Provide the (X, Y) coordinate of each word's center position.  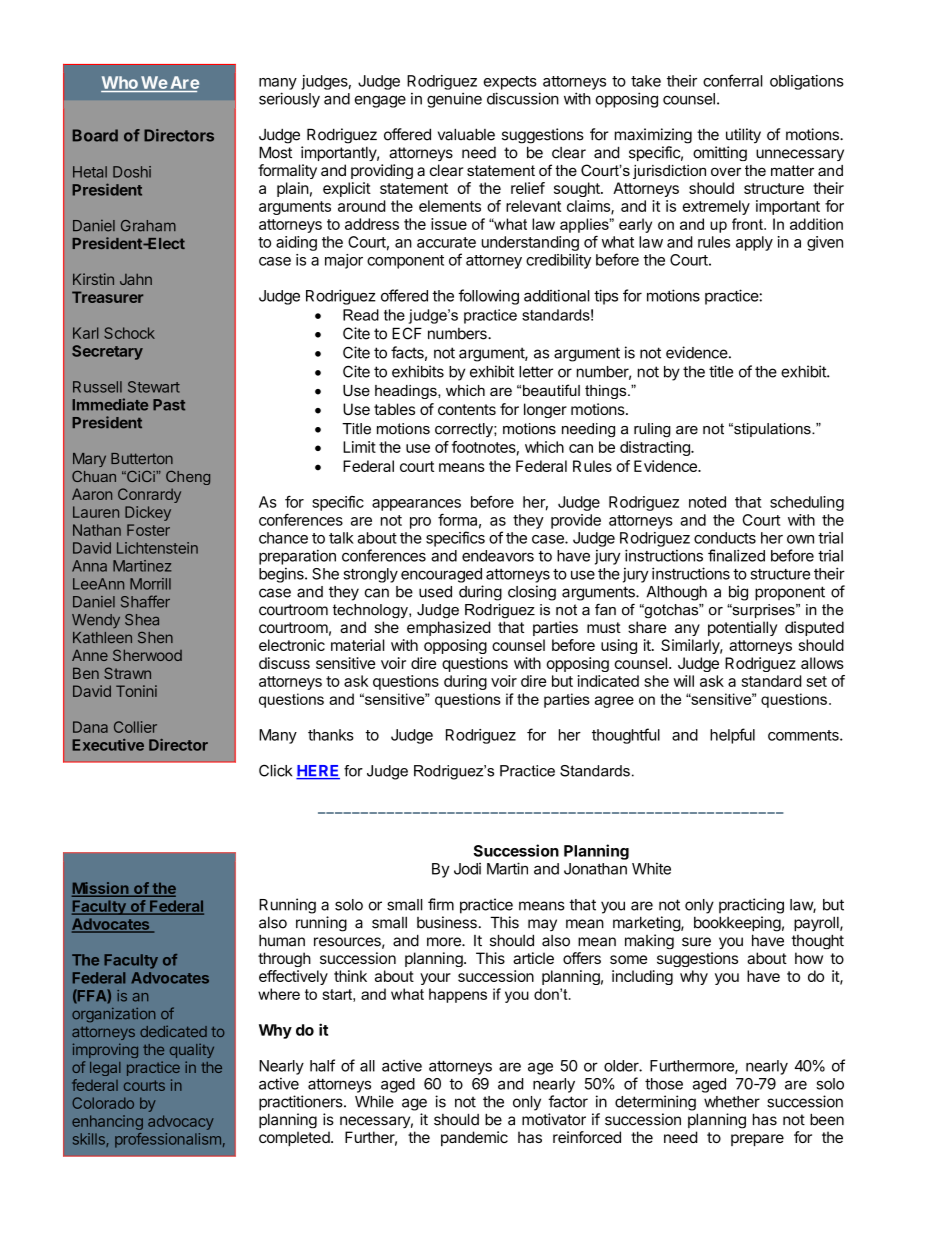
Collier (135, 727)
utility (743, 135)
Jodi (467, 869)
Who (120, 82)
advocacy (181, 1122)
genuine (454, 100)
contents (467, 409)
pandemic (474, 1138)
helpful (732, 736)
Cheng (188, 478)
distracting (656, 448)
